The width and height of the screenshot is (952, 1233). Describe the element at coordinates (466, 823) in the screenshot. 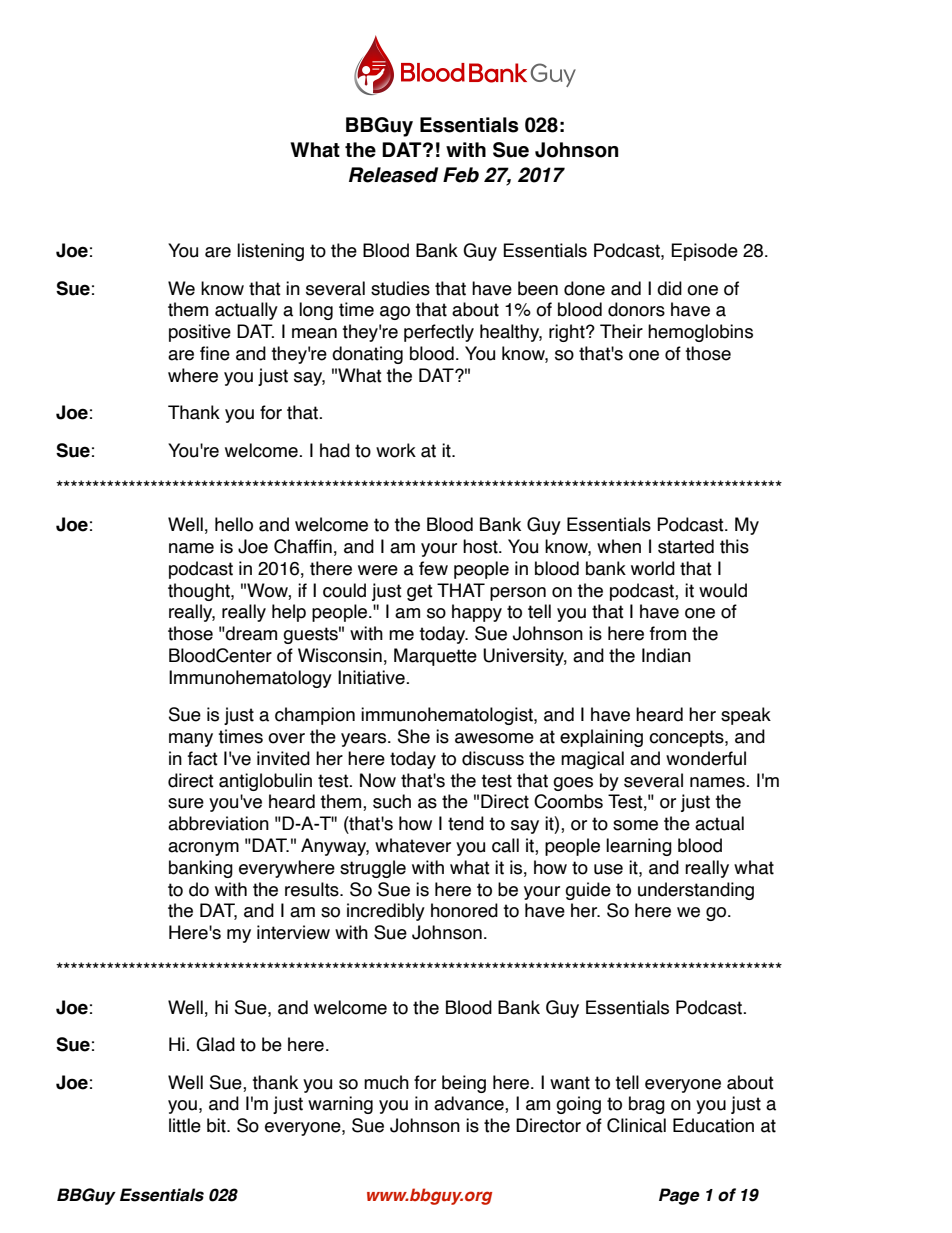

I see `tend` at that location.
